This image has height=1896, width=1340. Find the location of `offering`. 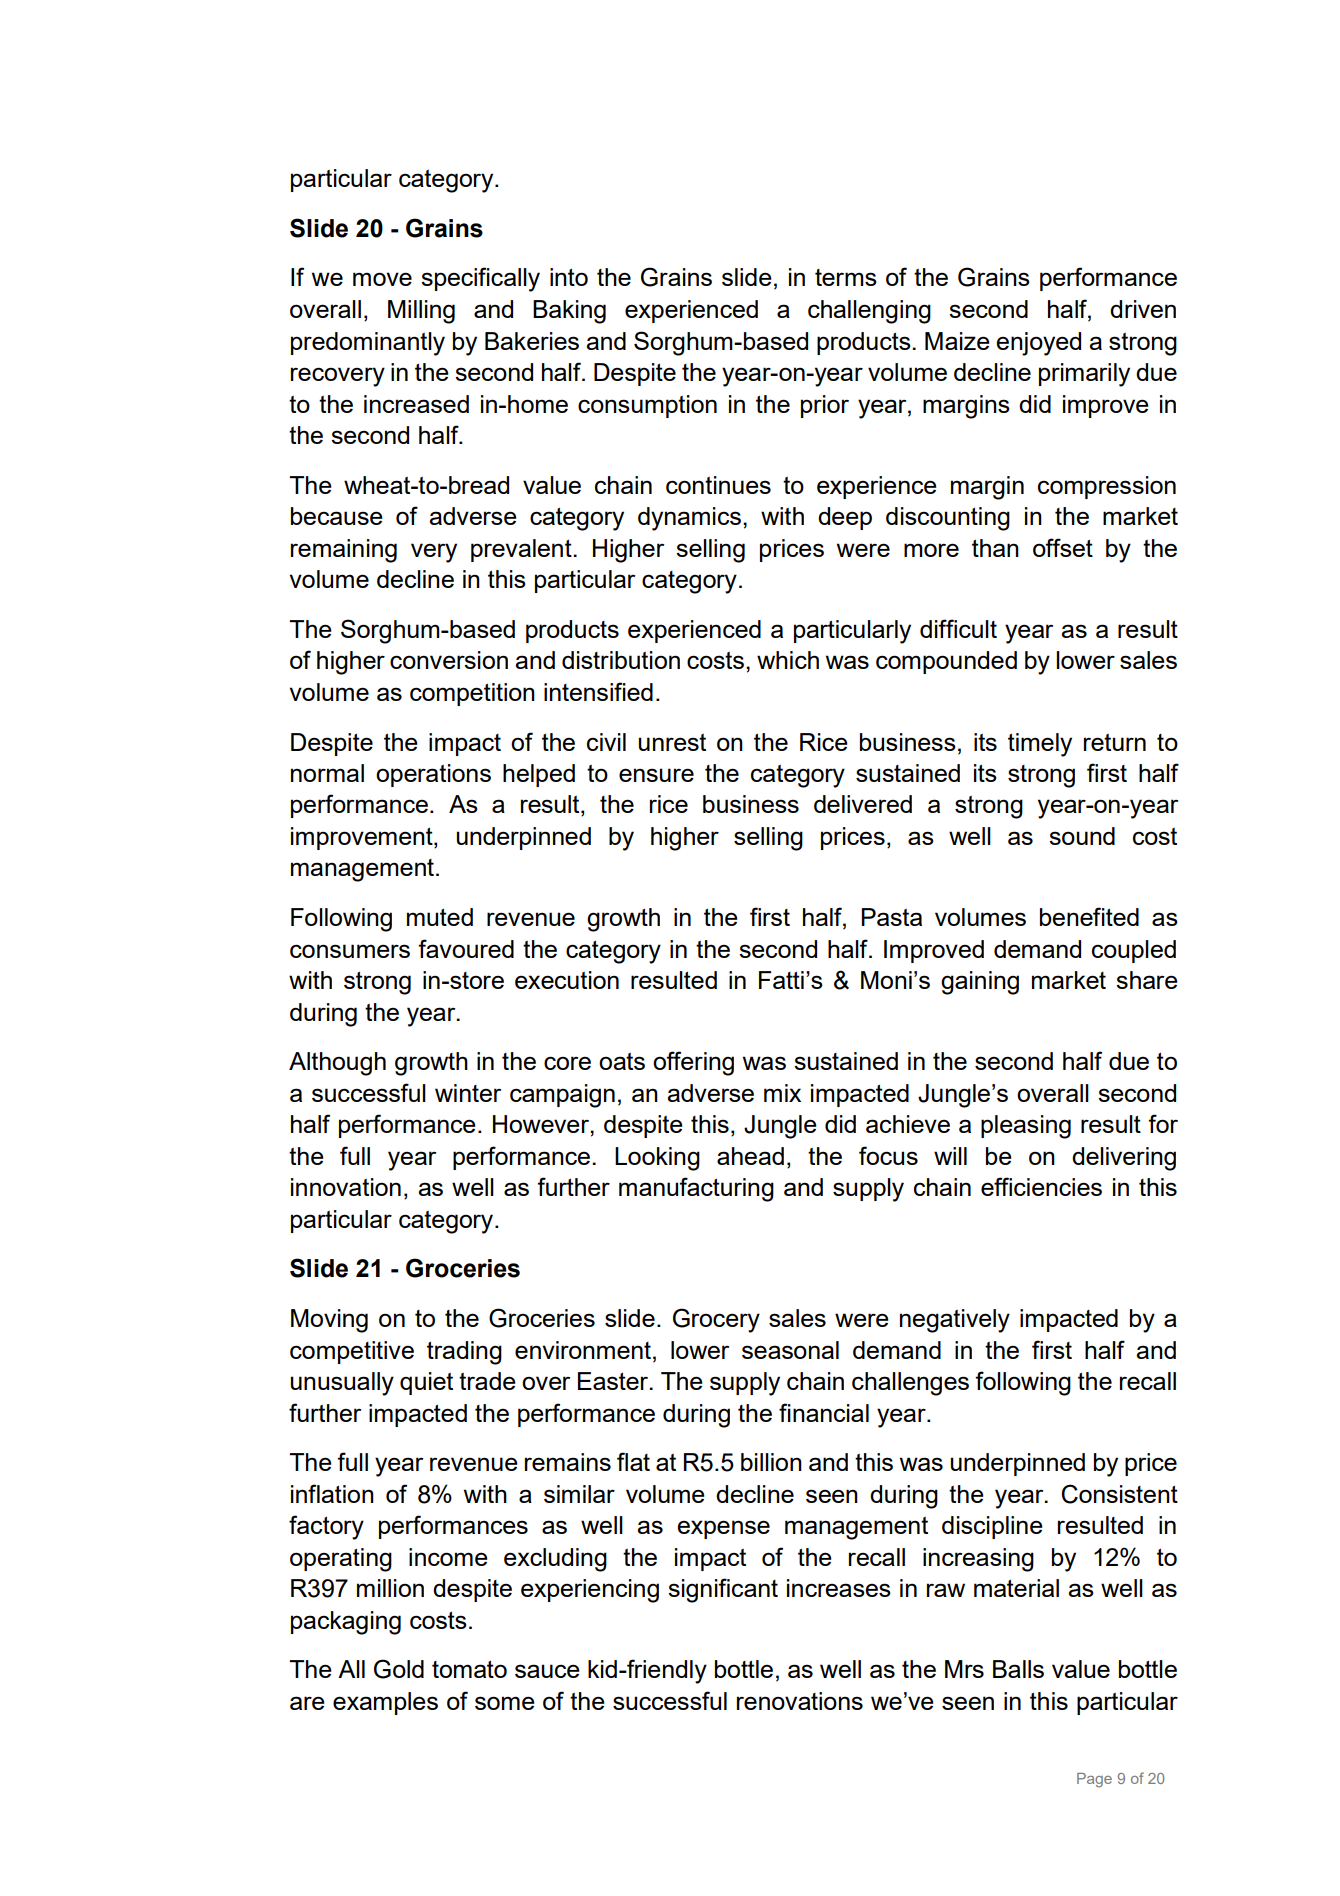

offering is located at coordinates (693, 1063).
